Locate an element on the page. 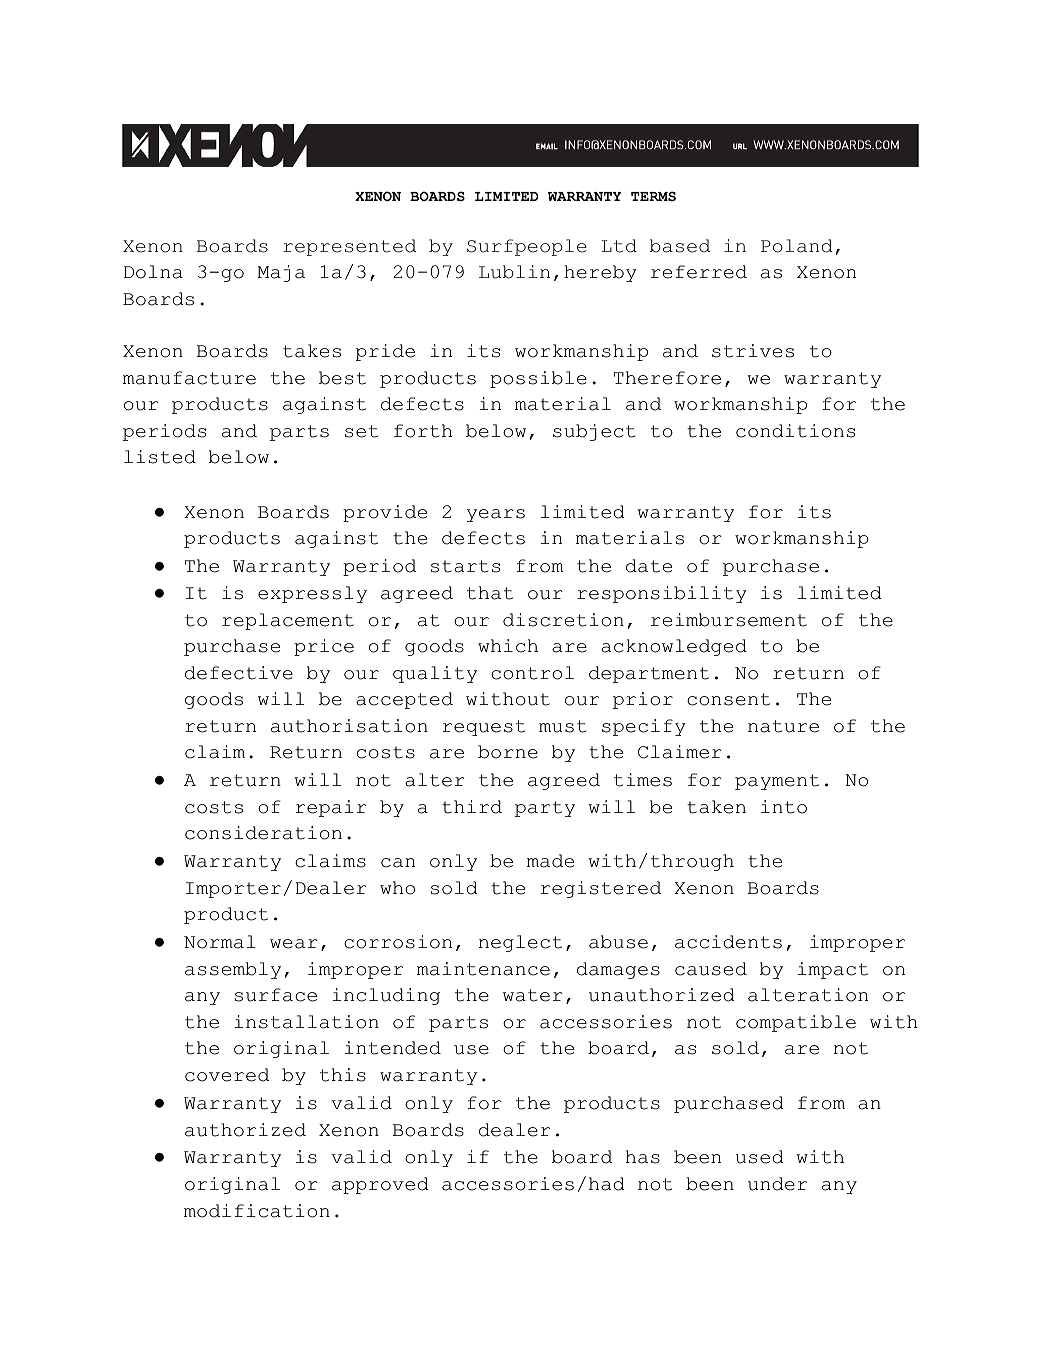  years is located at coordinates (496, 515).
